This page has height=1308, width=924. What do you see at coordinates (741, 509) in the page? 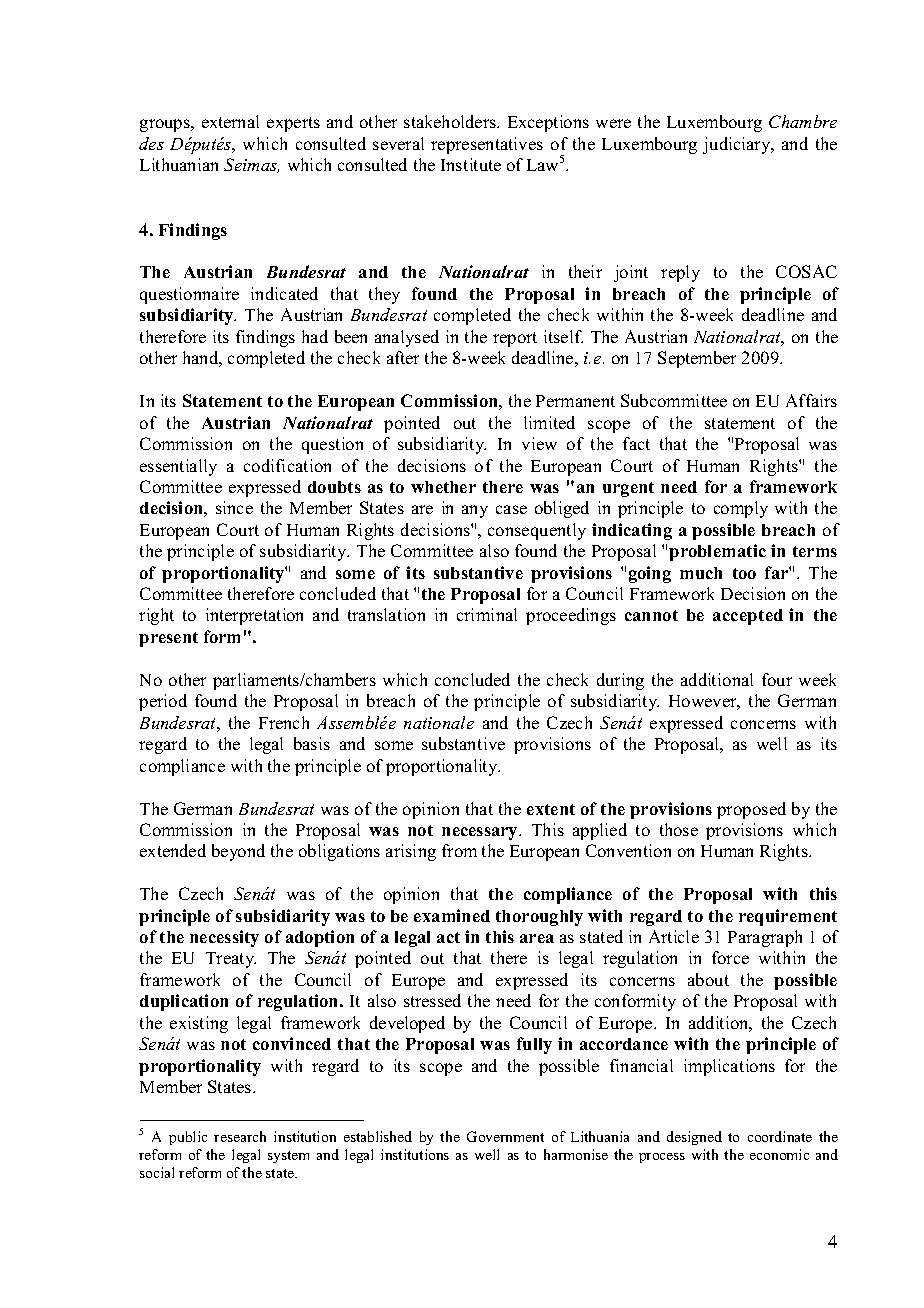
I see `comply` at bounding box center [741, 509].
